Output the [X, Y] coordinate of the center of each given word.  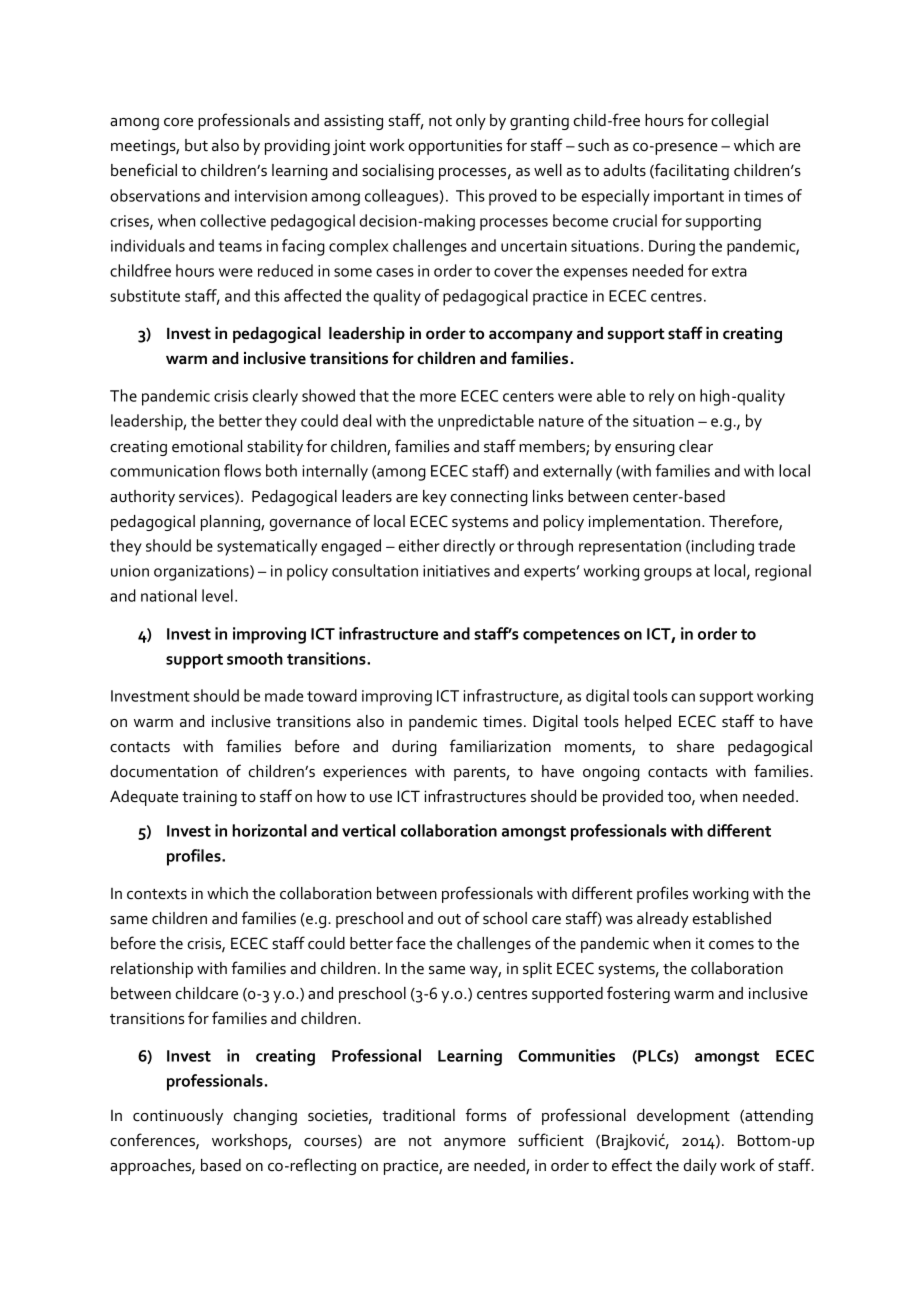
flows [242, 470]
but [196, 145]
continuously [178, 1117]
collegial [739, 122]
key [435, 498]
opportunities [455, 147]
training [209, 798]
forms [486, 1114]
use [381, 798]
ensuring [645, 448]
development [683, 1117]
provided [633, 798]
